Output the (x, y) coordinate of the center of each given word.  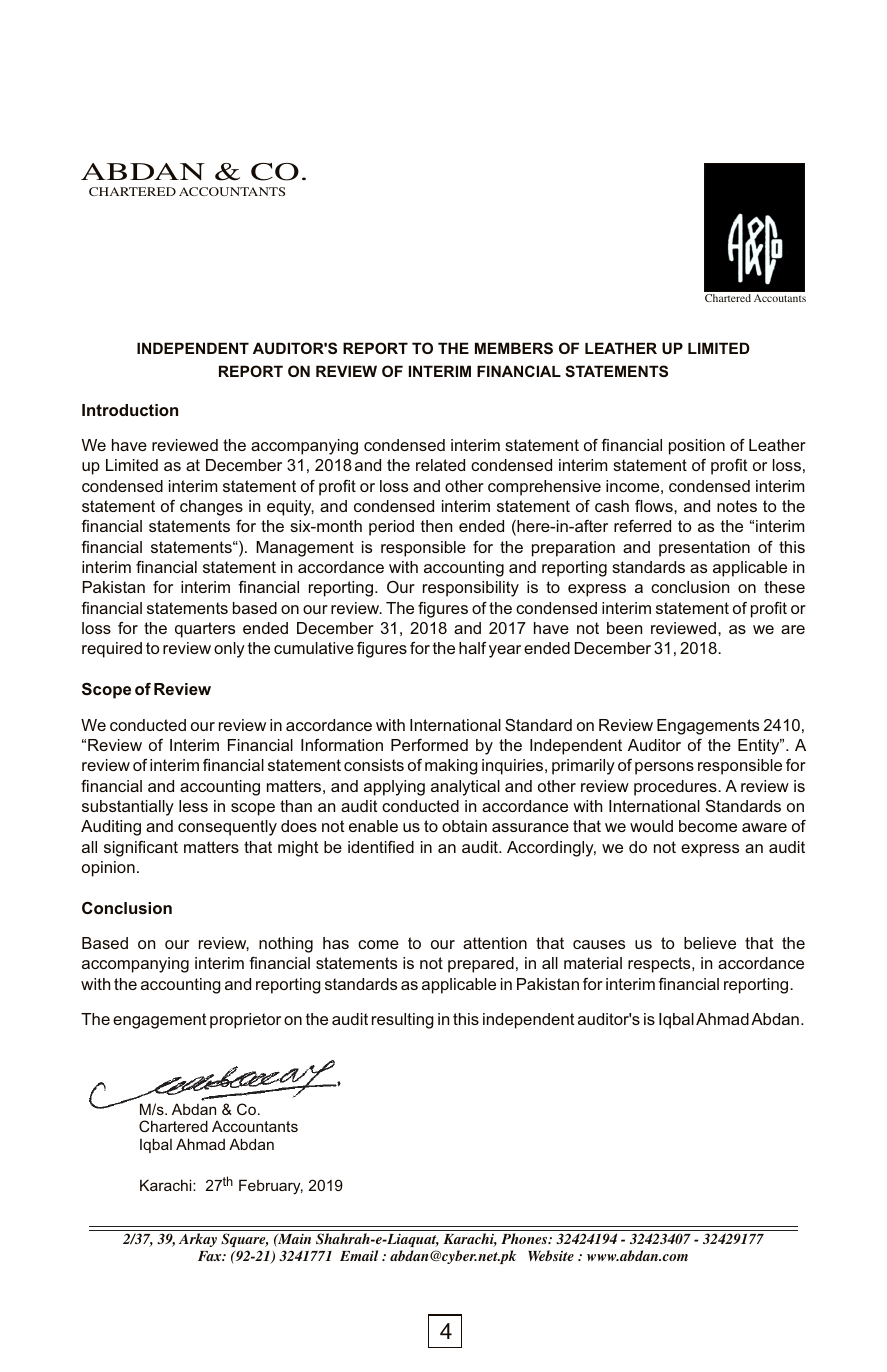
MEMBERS (514, 348)
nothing (286, 945)
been (624, 628)
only (229, 650)
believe (710, 943)
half (472, 648)
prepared (481, 965)
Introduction (130, 410)
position (697, 447)
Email (359, 1255)
